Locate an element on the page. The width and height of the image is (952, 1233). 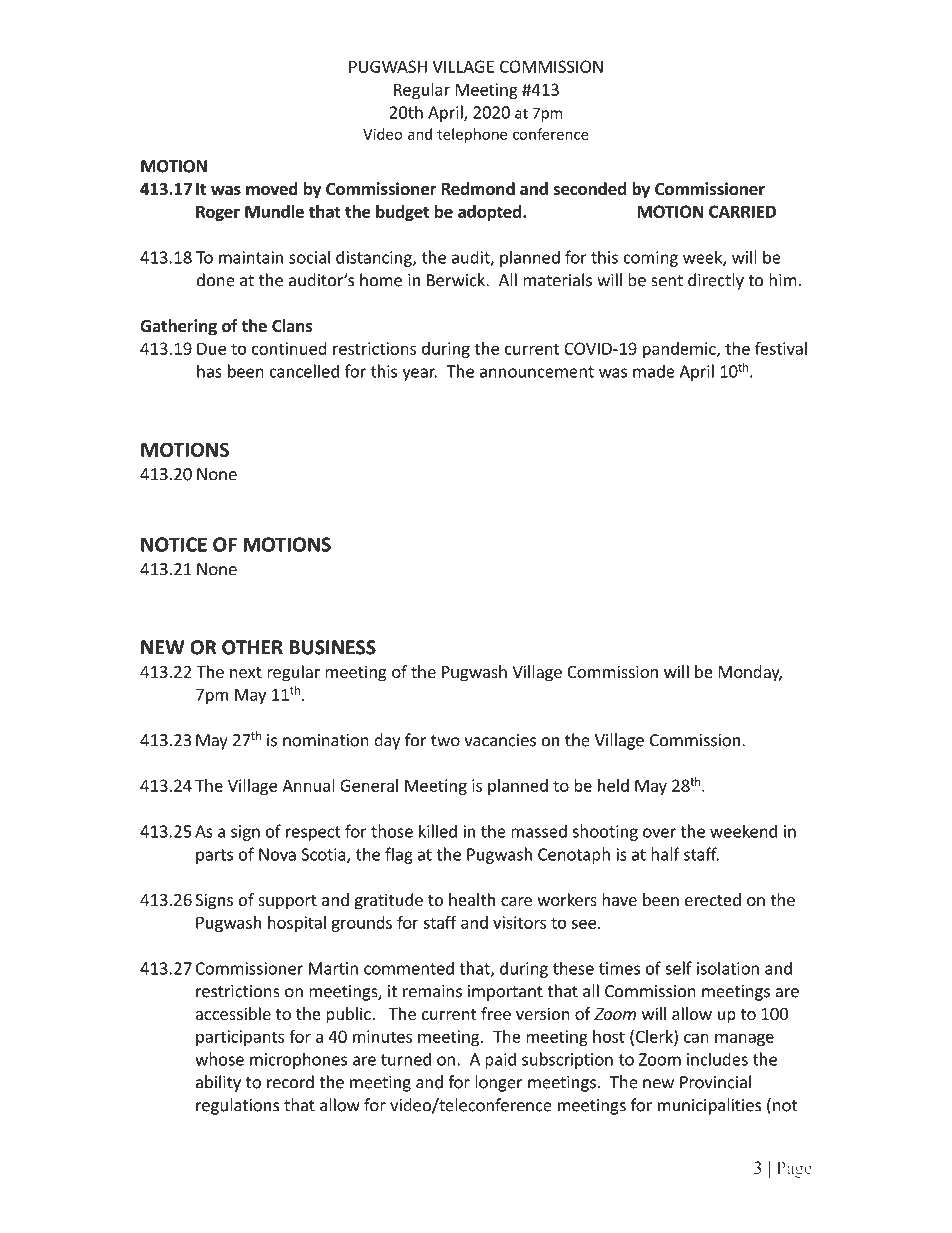
Monday is located at coordinates (750, 673).
